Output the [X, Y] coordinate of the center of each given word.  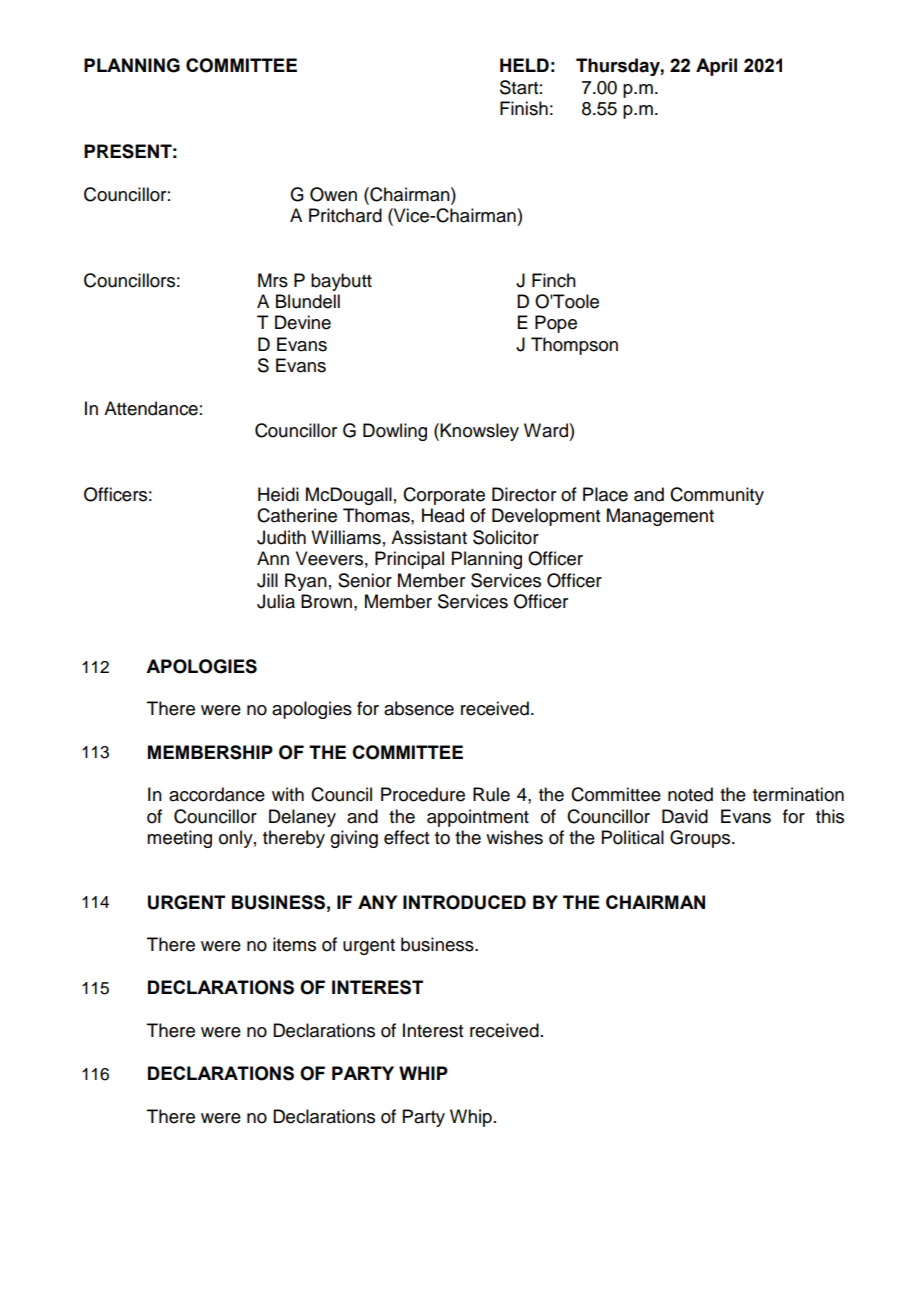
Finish [524, 108]
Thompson [574, 346]
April [716, 67]
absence [419, 708]
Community [717, 496]
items [294, 944]
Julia [276, 601]
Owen [333, 194]
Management [660, 517]
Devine [303, 322]
